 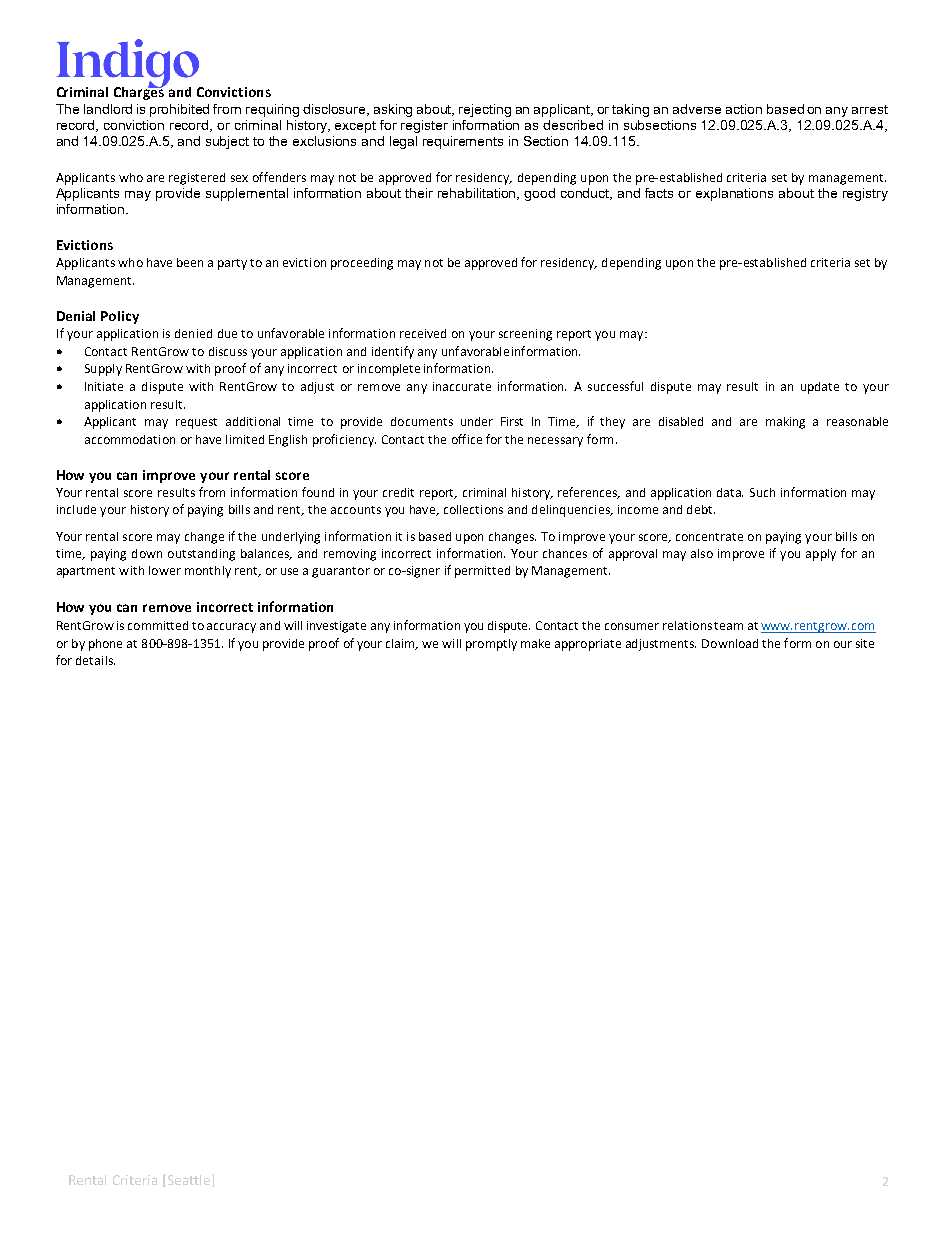 I want to click on Seattle, so click(x=189, y=1180).
